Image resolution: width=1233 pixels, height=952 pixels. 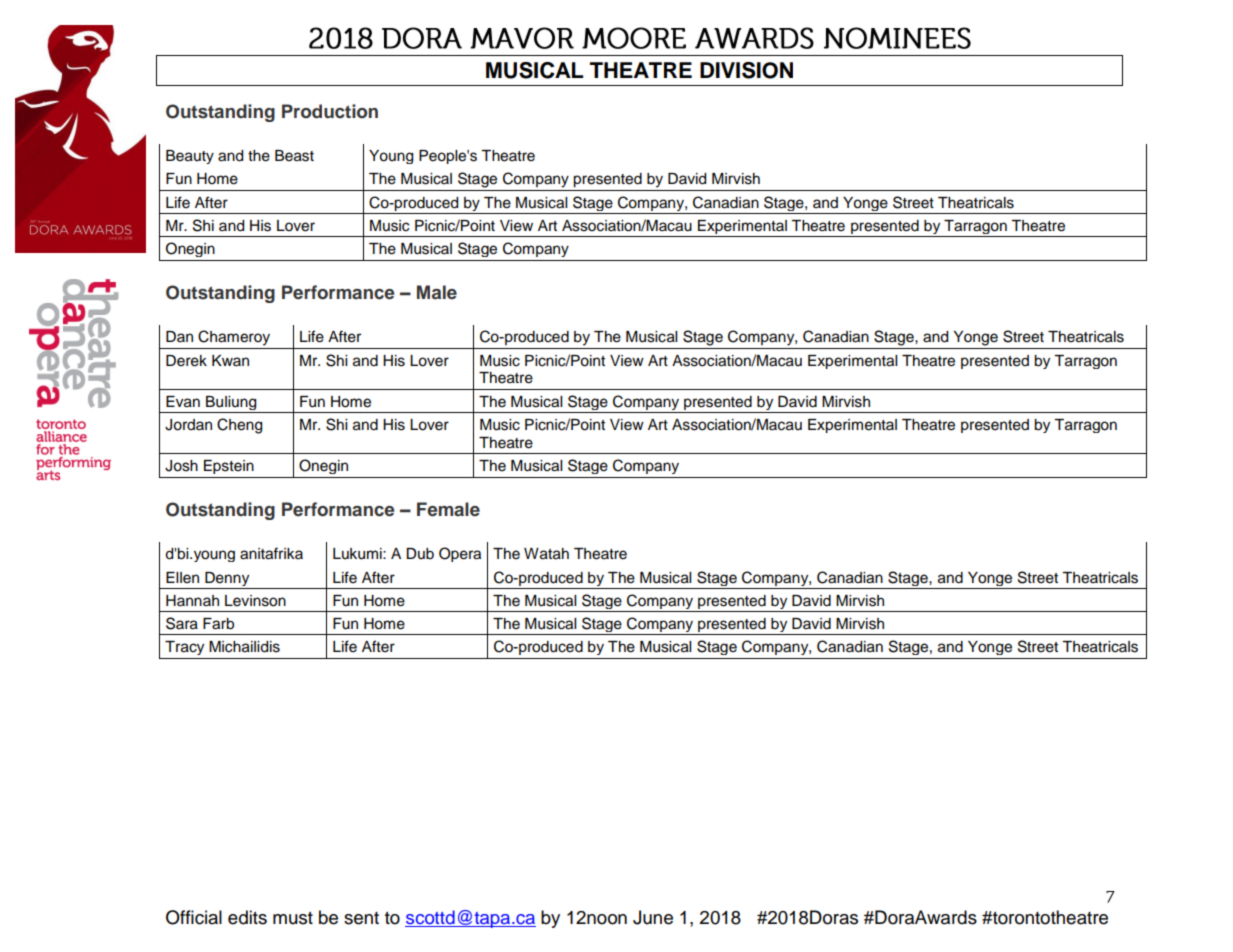 What do you see at coordinates (293, 918) in the screenshot?
I see `must` at bounding box center [293, 918].
